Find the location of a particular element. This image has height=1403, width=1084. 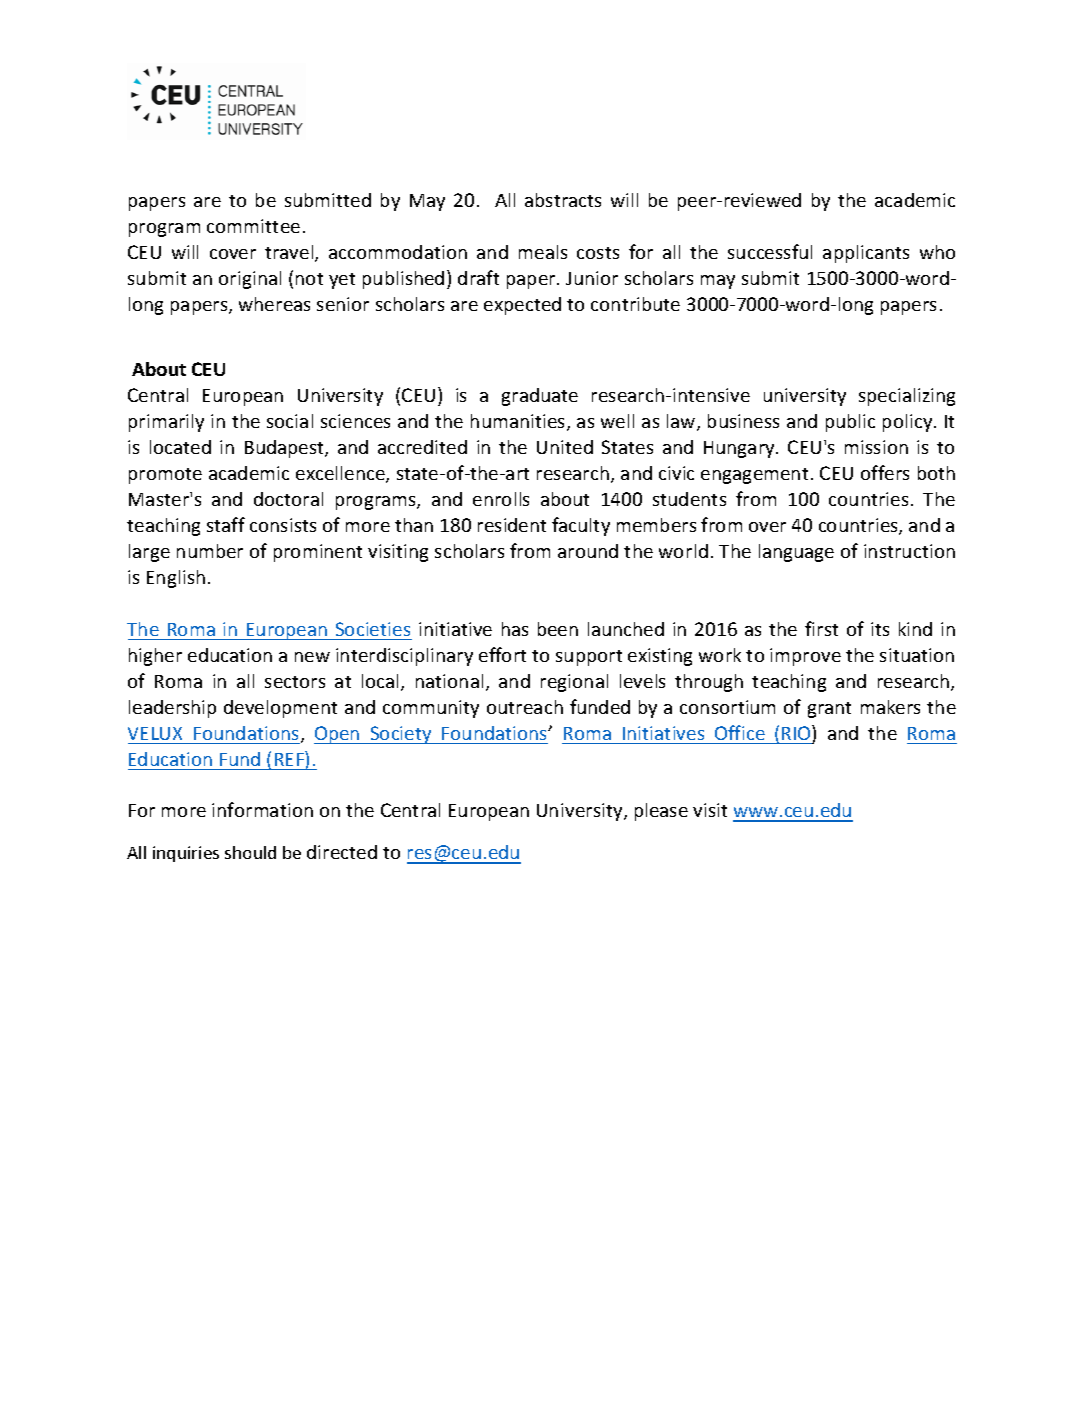

resident is located at coordinates (512, 525).
